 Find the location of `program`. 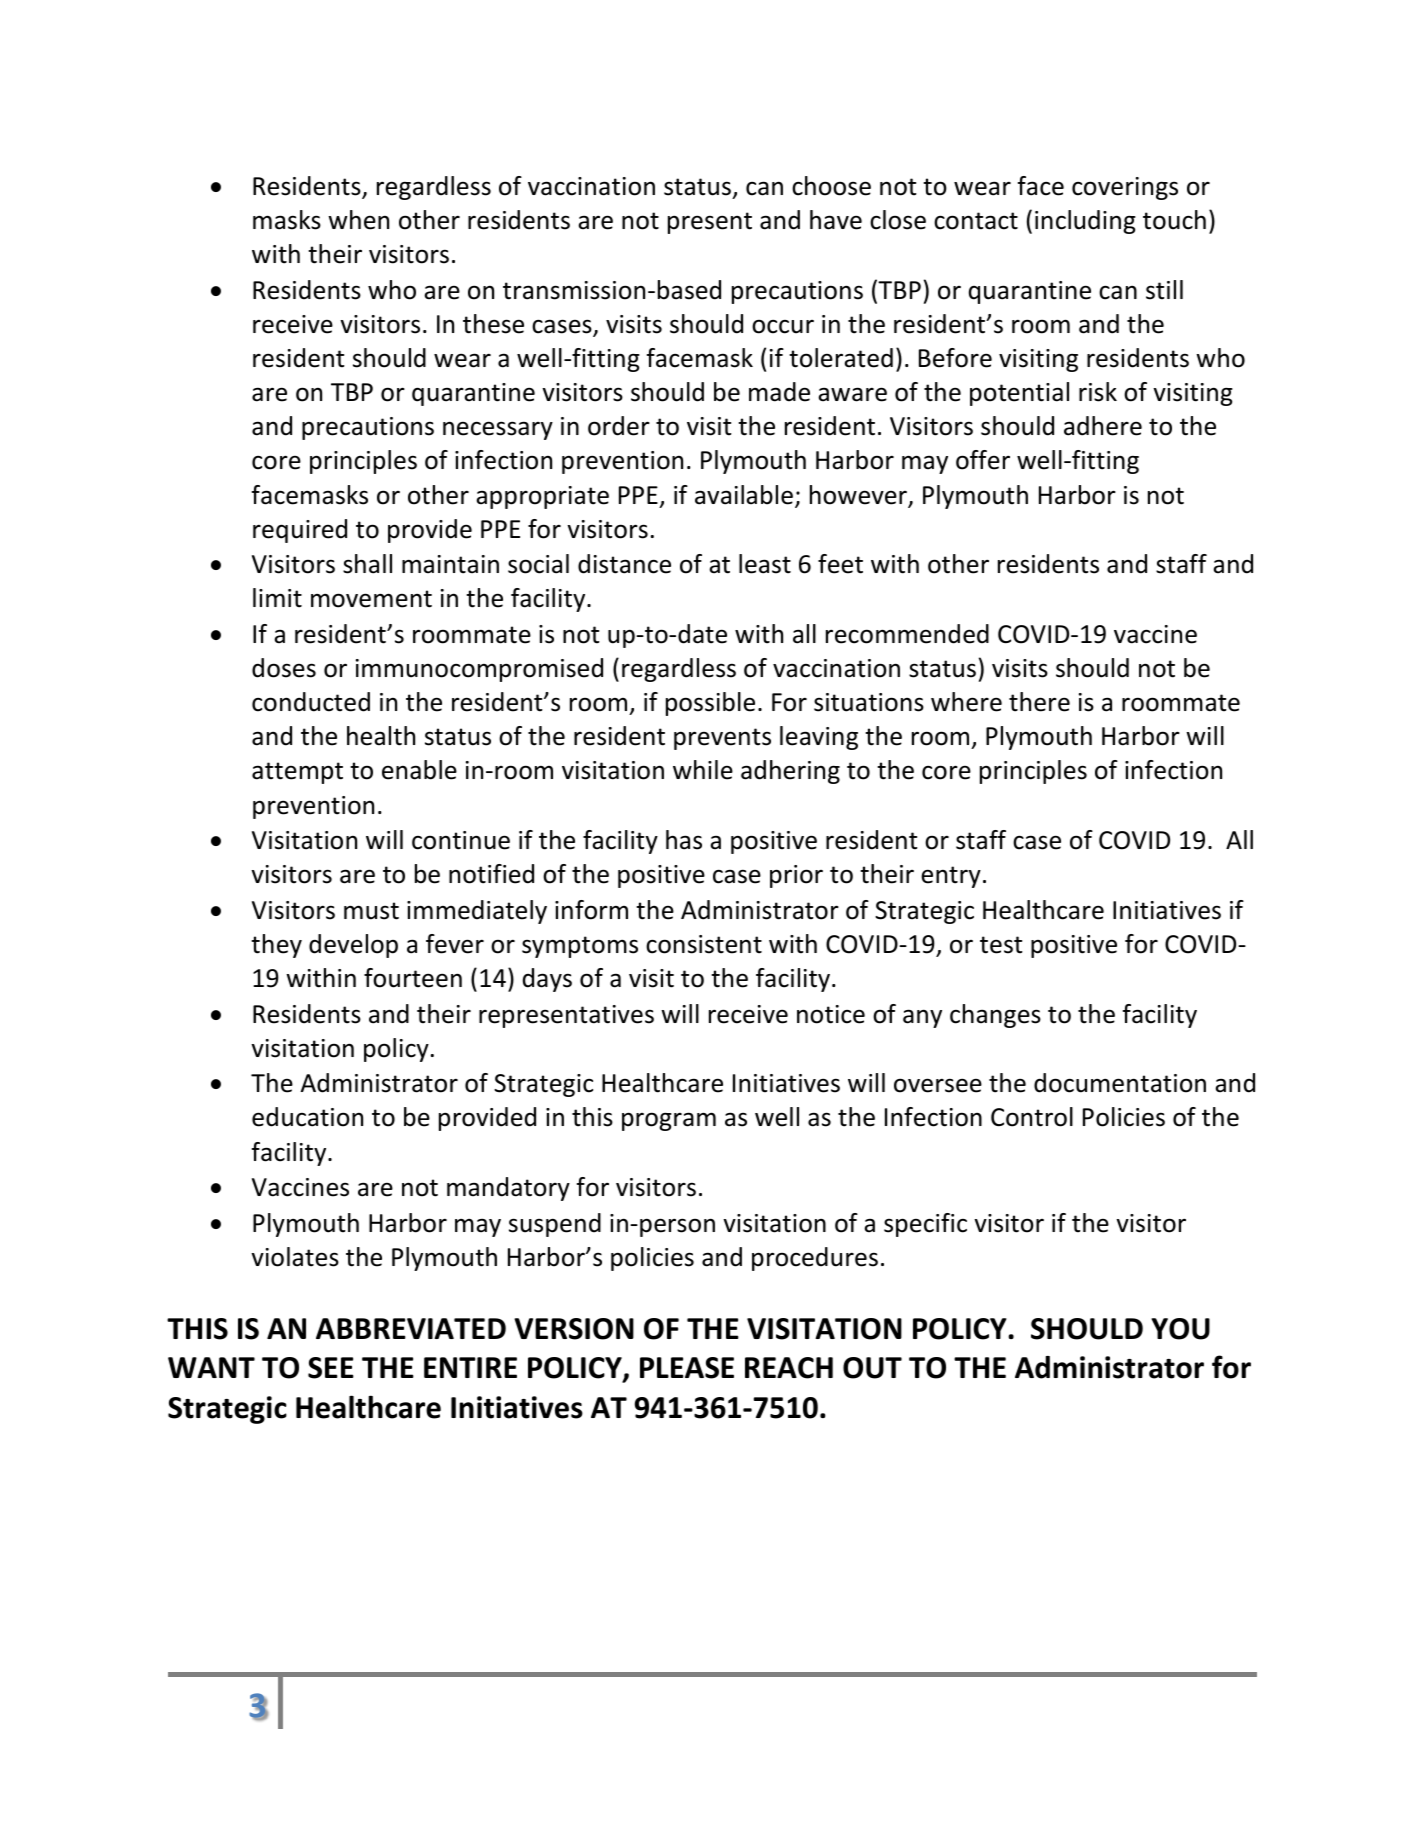

program is located at coordinates (669, 1121).
